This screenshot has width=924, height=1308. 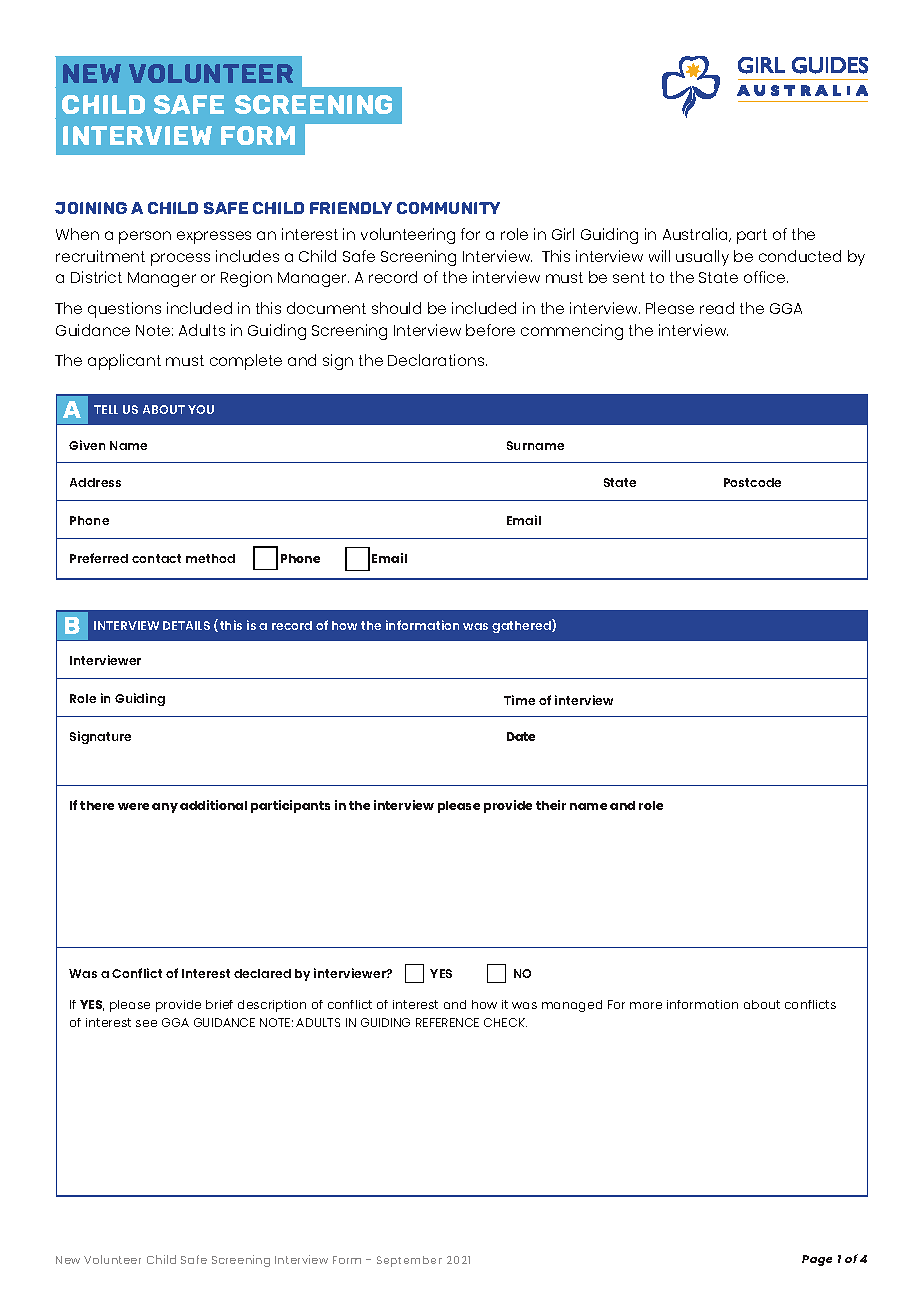 I want to click on Page, so click(x=817, y=1260).
